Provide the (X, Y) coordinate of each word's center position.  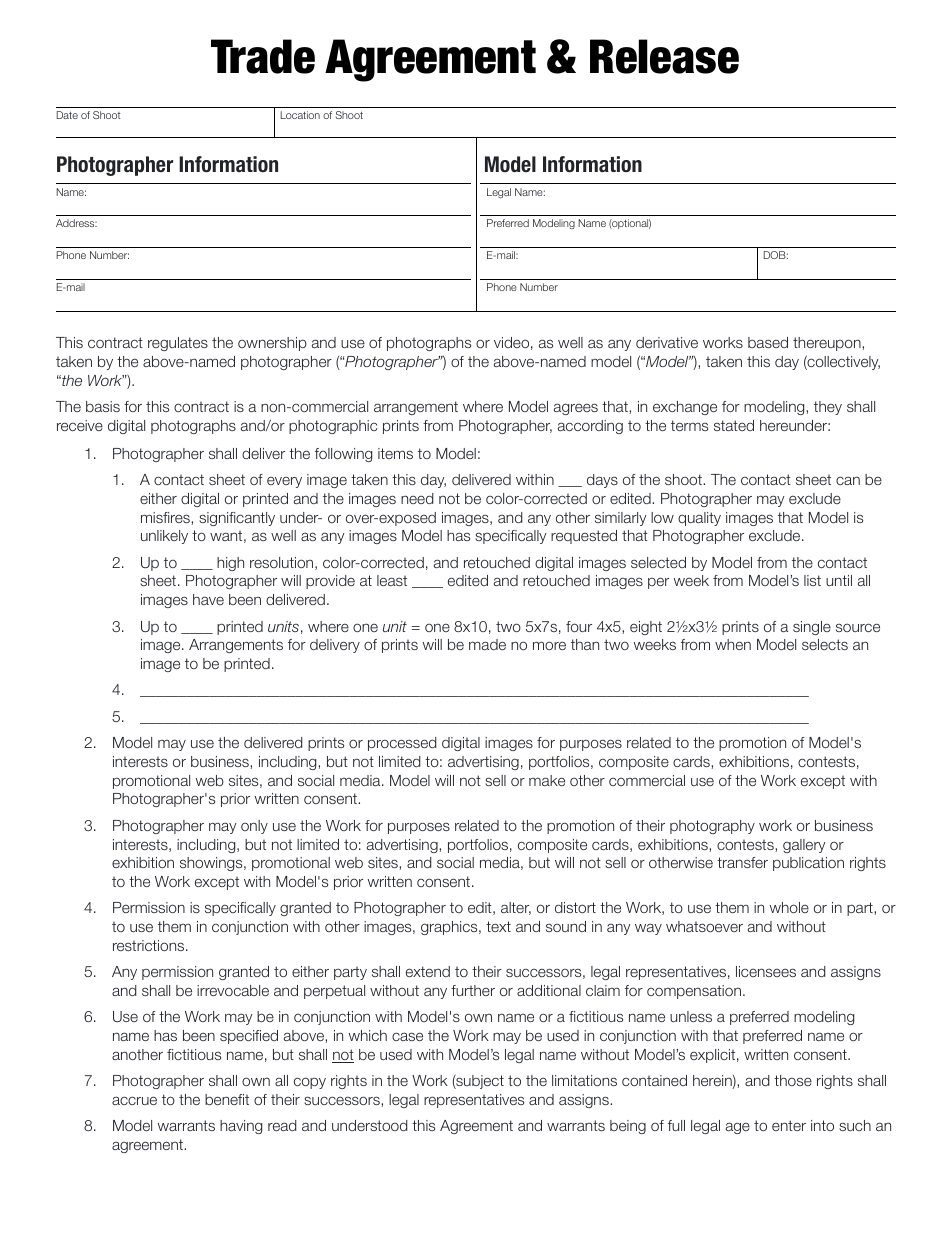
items (395, 453)
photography (712, 827)
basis (103, 406)
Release (664, 56)
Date (67, 115)
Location (300, 115)
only (254, 827)
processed (402, 744)
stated (734, 425)
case (407, 1036)
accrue (134, 1100)
